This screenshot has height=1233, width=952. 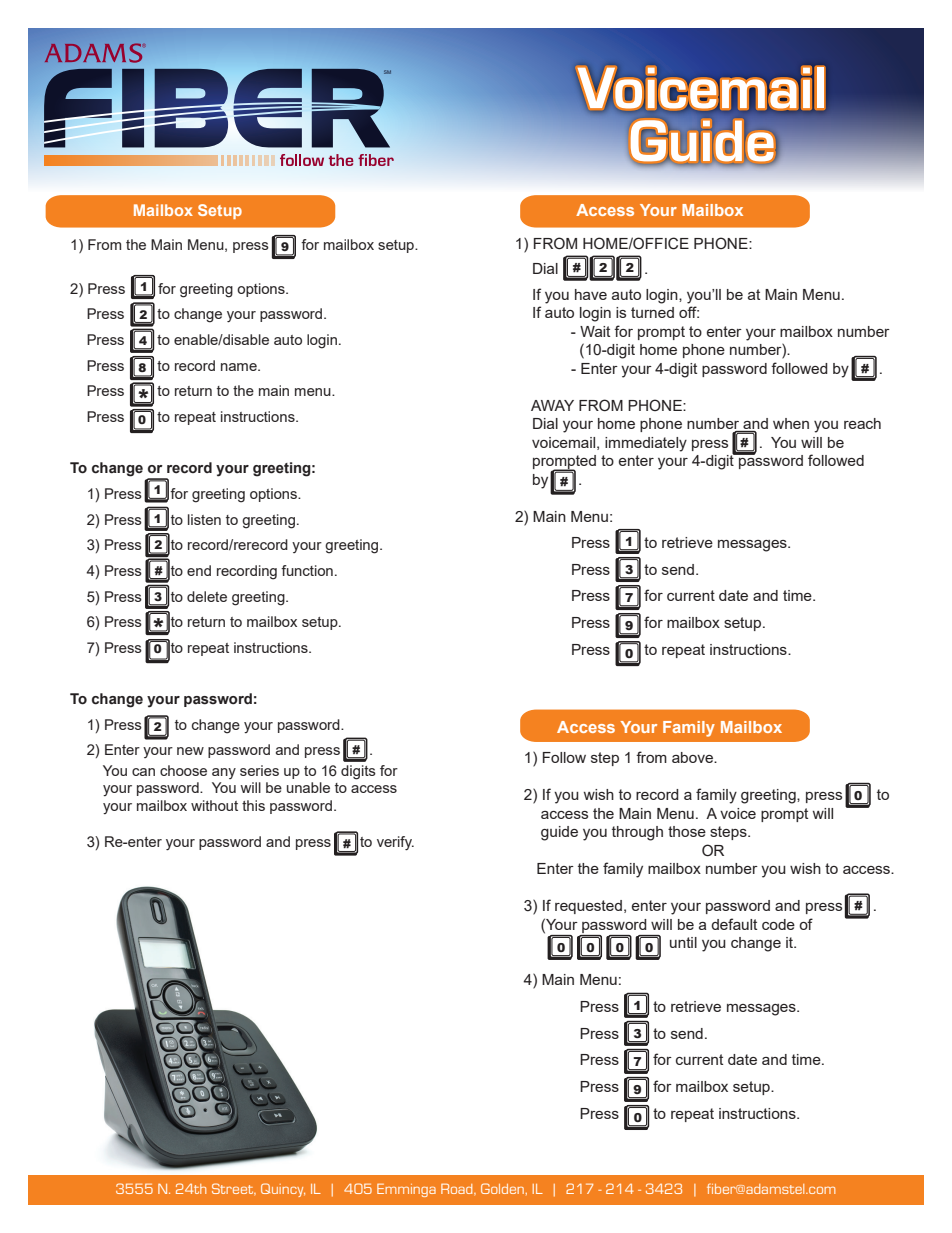 I want to click on Street, so click(x=234, y=1189).
